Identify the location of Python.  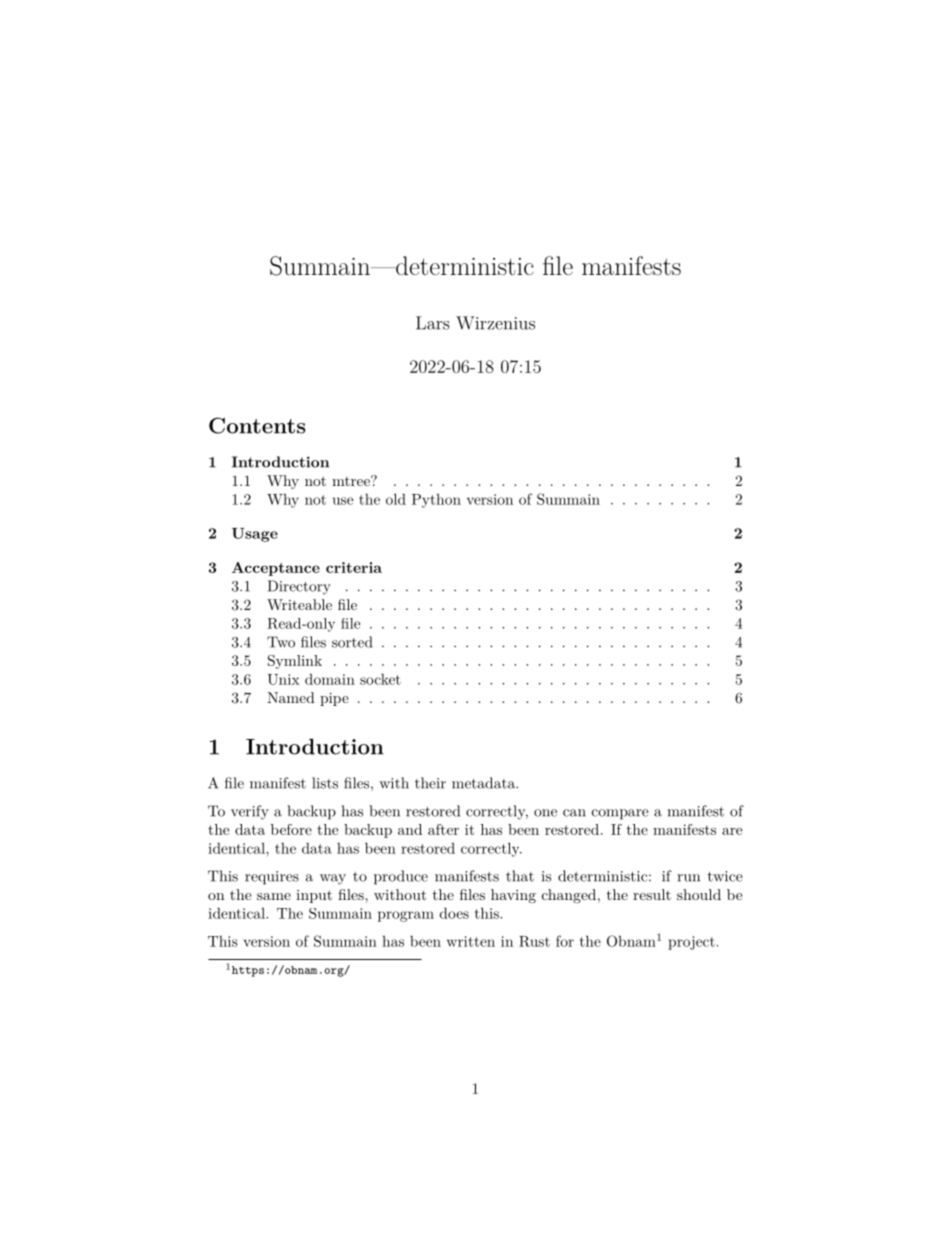
(436, 501).
